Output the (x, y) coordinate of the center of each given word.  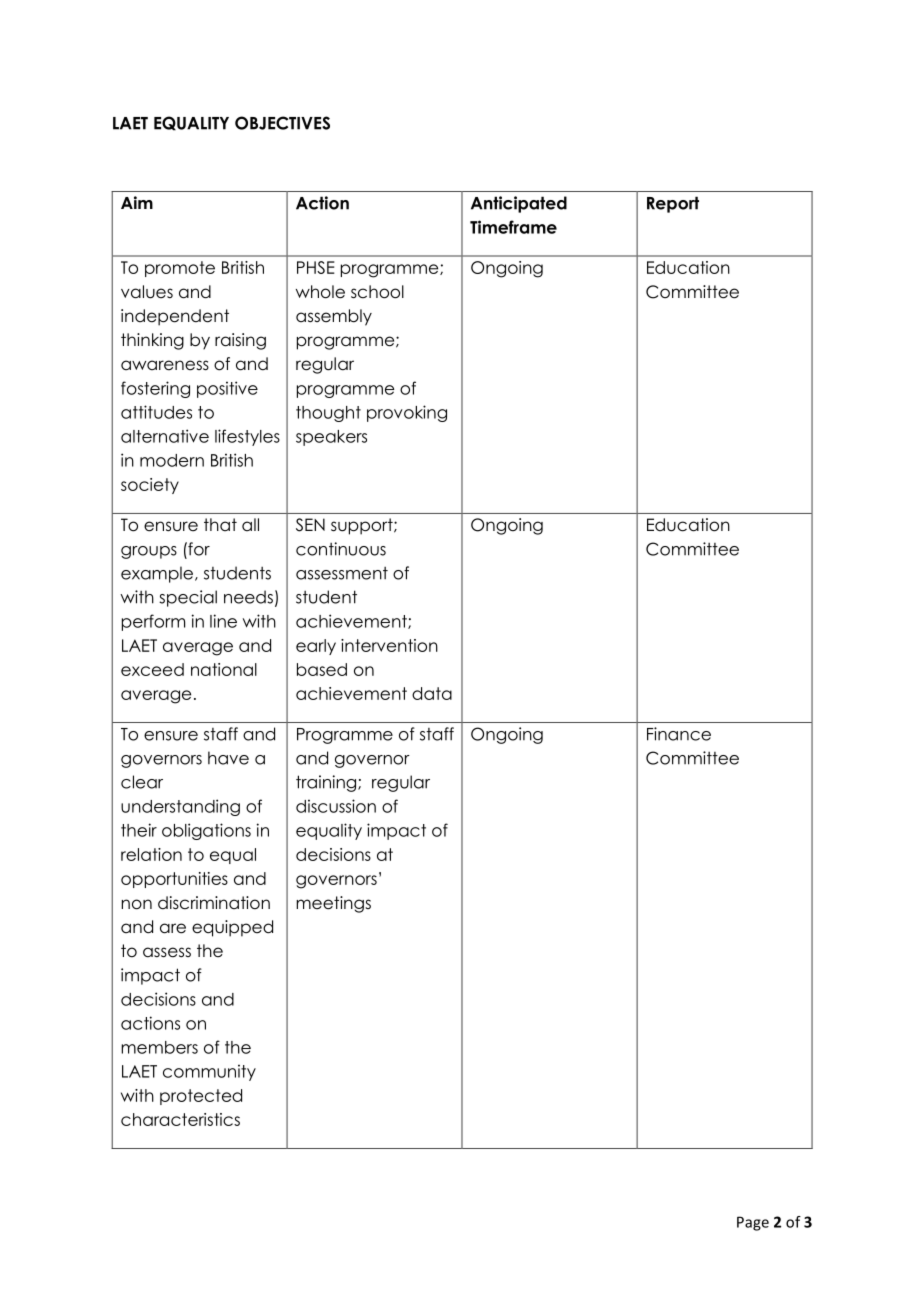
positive (227, 389)
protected (201, 1097)
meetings (333, 904)
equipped (232, 928)
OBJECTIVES (282, 123)
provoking (407, 413)
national (224, 669)
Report (673, 204)
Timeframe (513, 227)
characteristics (180, 1119)
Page (753, 1223)
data (432, 693)
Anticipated (519, 204)
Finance (679, 734)
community (209, 1072)
